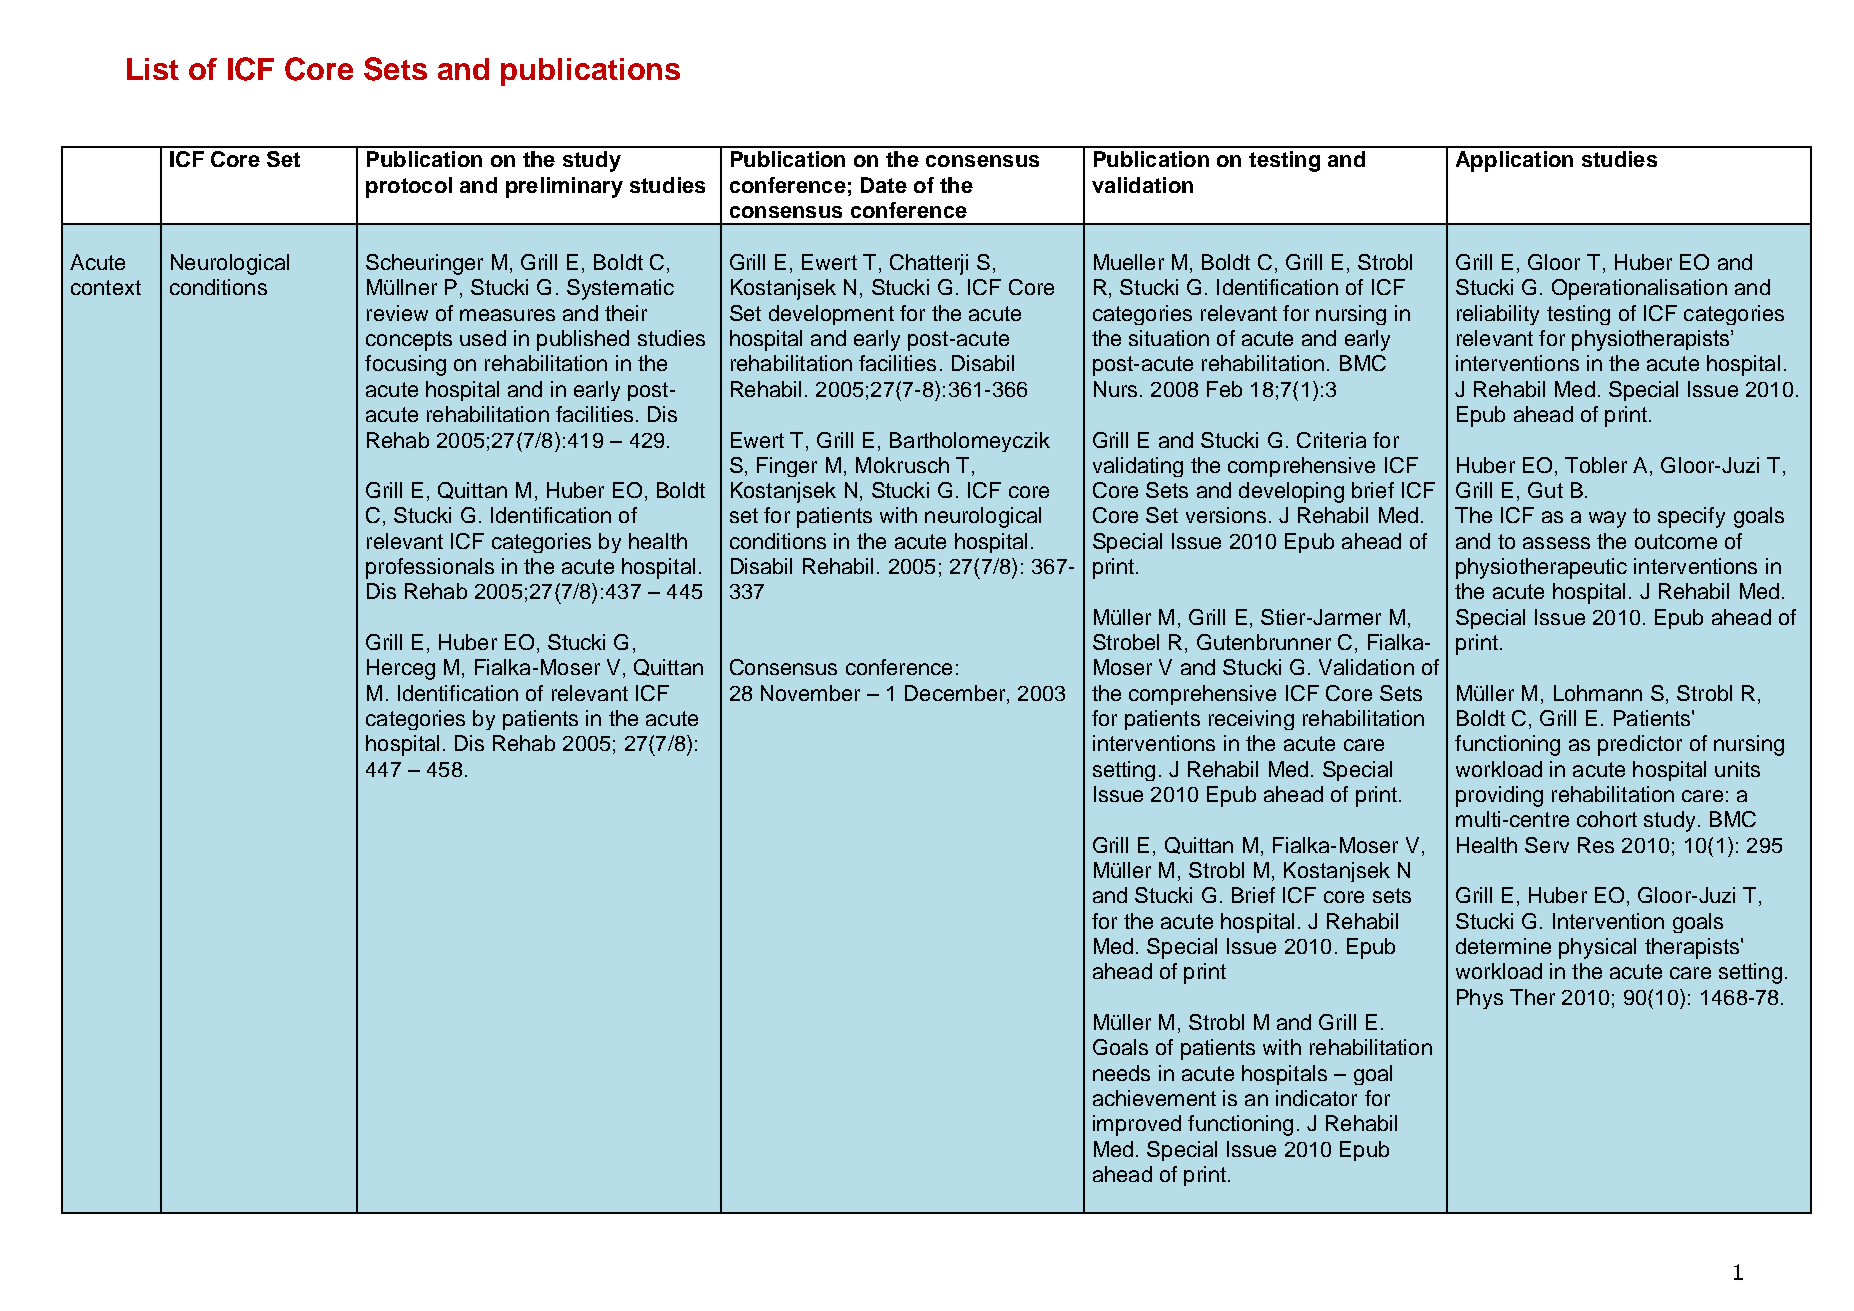  I want to click on focusing, so click(405, 365).
